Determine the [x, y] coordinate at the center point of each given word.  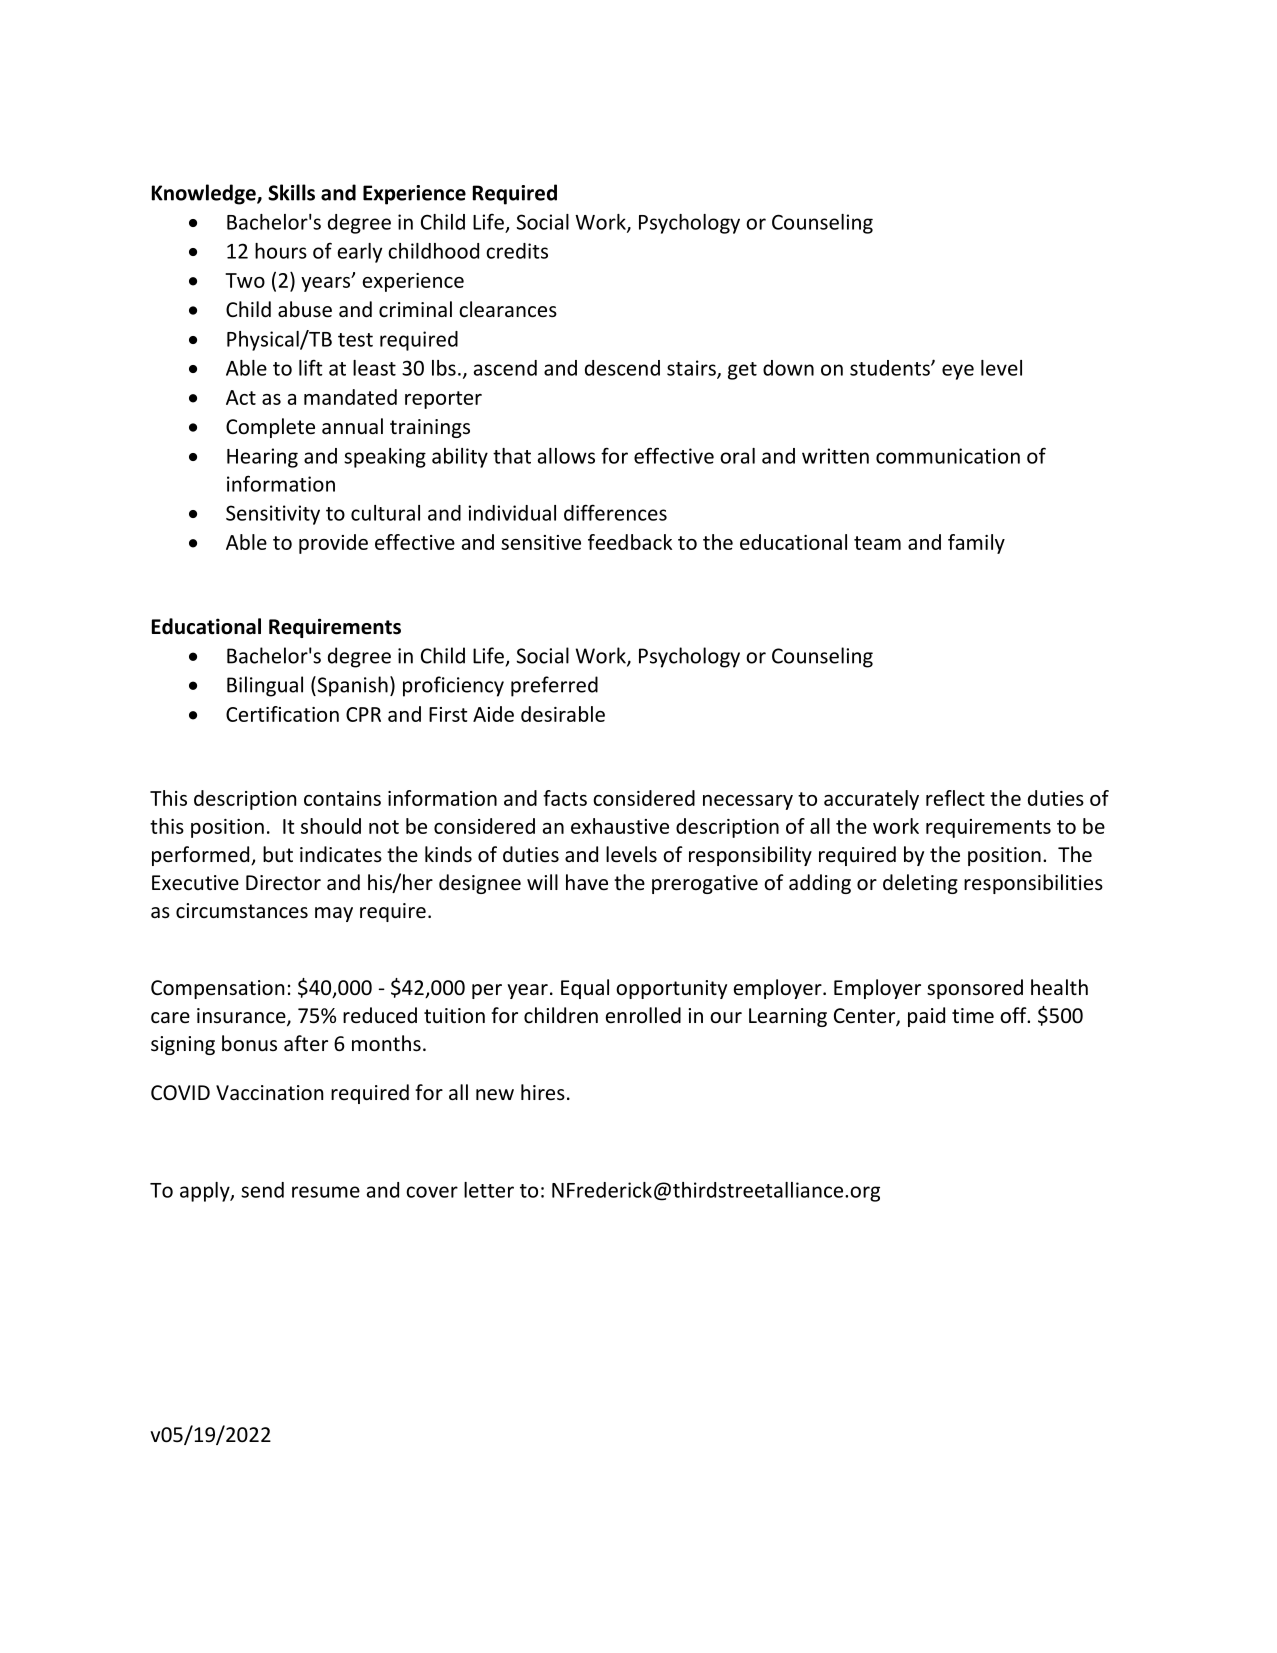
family [976, 544]
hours [281, 251]
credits [517, 251]
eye [958, 372]
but [278, 854]
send [262, 1190]
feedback [630, 542]
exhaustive [620, 826]
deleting [920, 884]
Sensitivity [273, 515]
